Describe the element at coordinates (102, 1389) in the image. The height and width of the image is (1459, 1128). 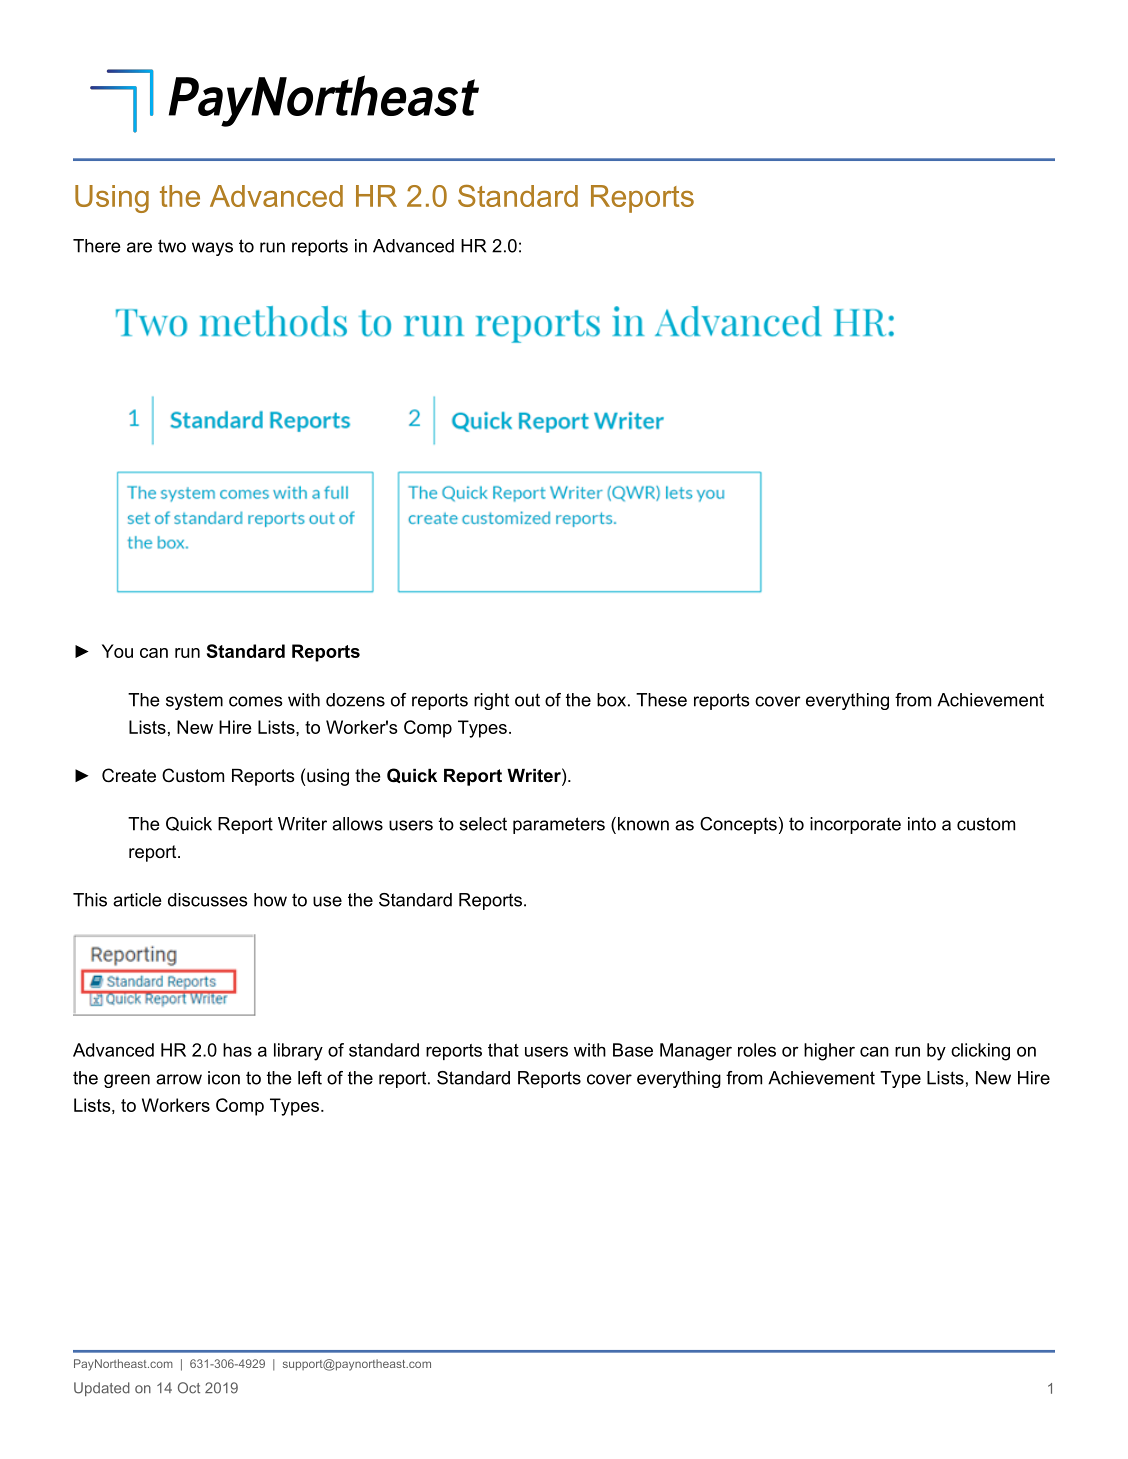
I see `Updated` at that location.
